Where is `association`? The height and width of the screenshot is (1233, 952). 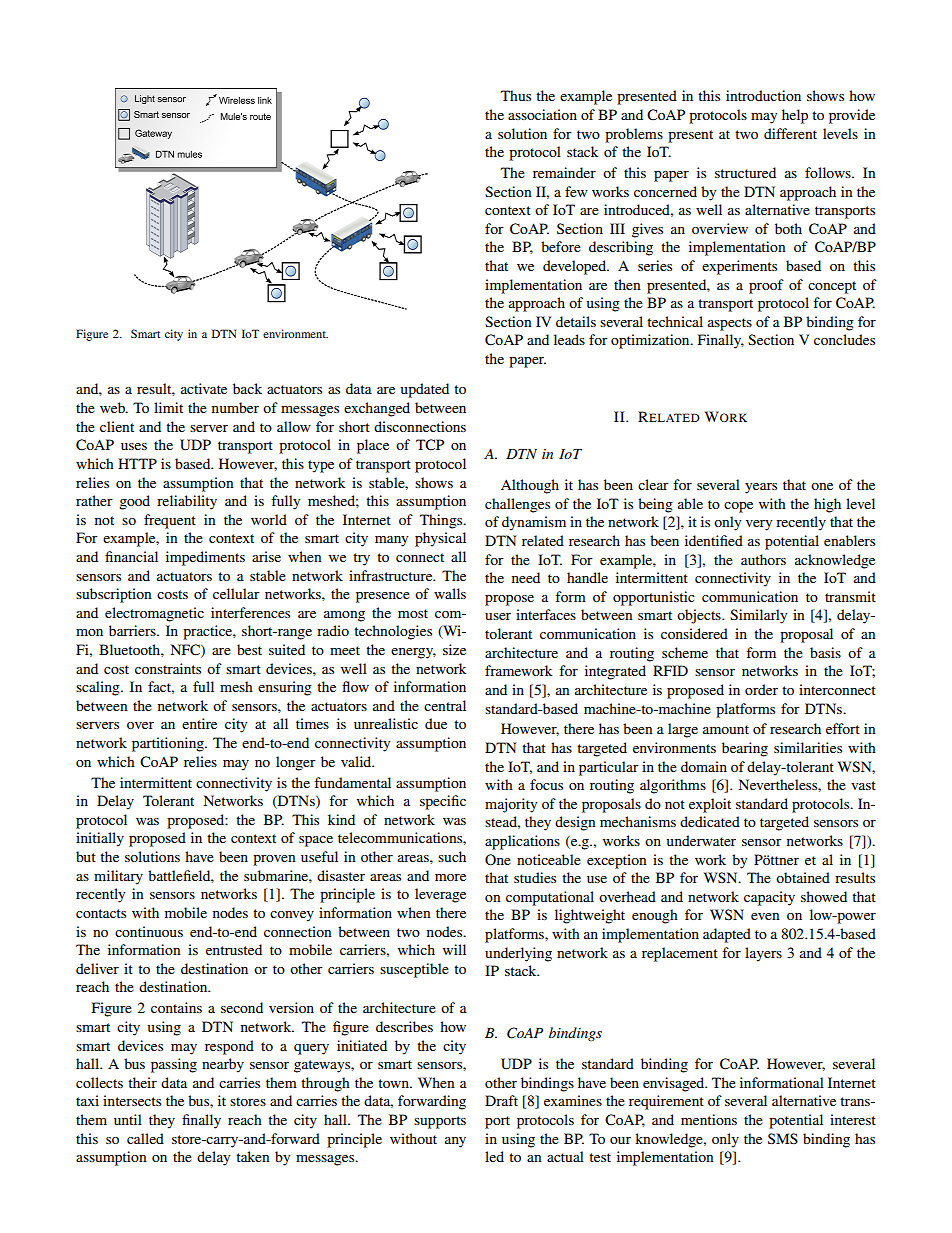 association is located at coordinates (542, 114).
